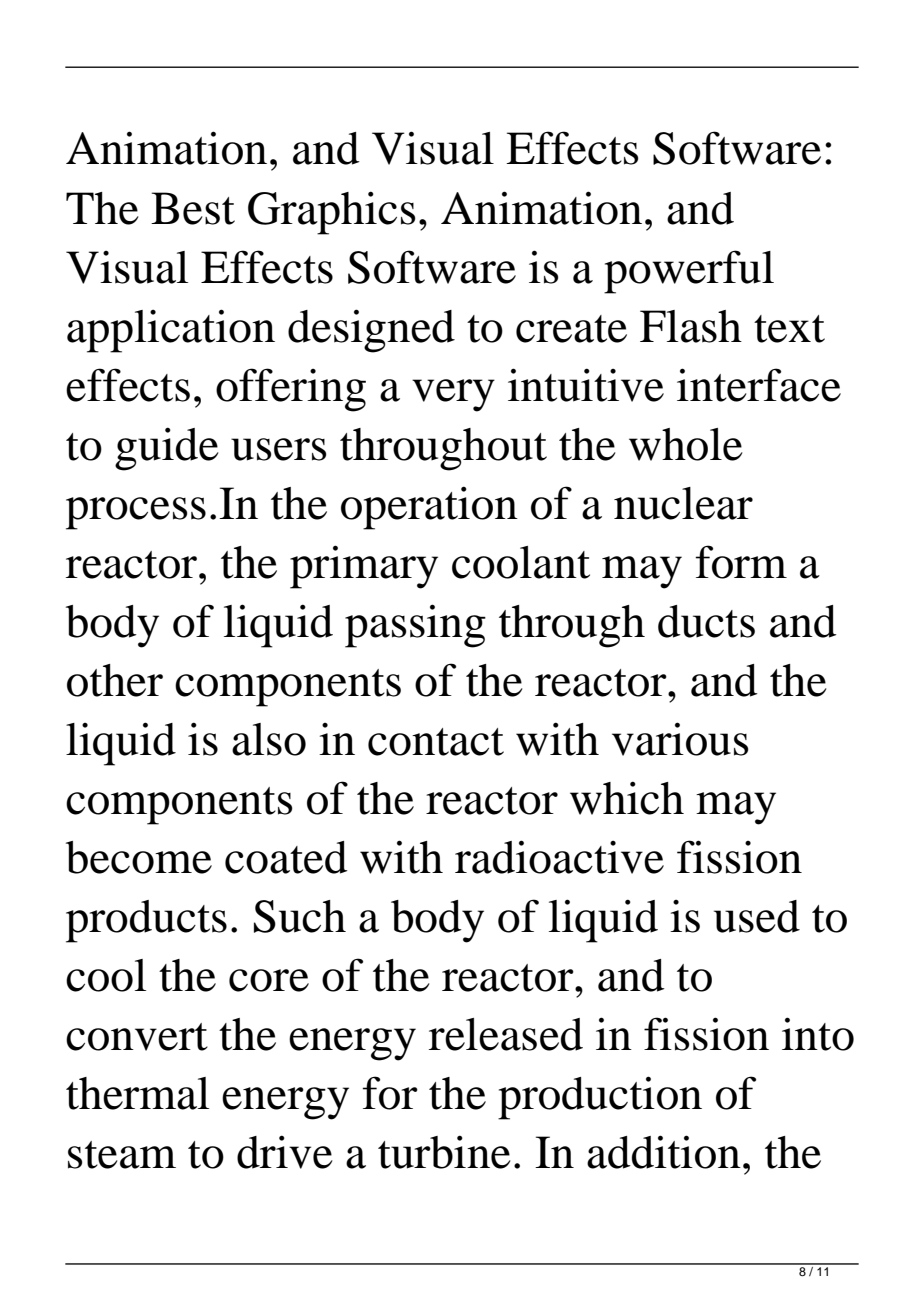 The height and width of the document is (1308, 924). I want to click on Best, so click(193, 208).
